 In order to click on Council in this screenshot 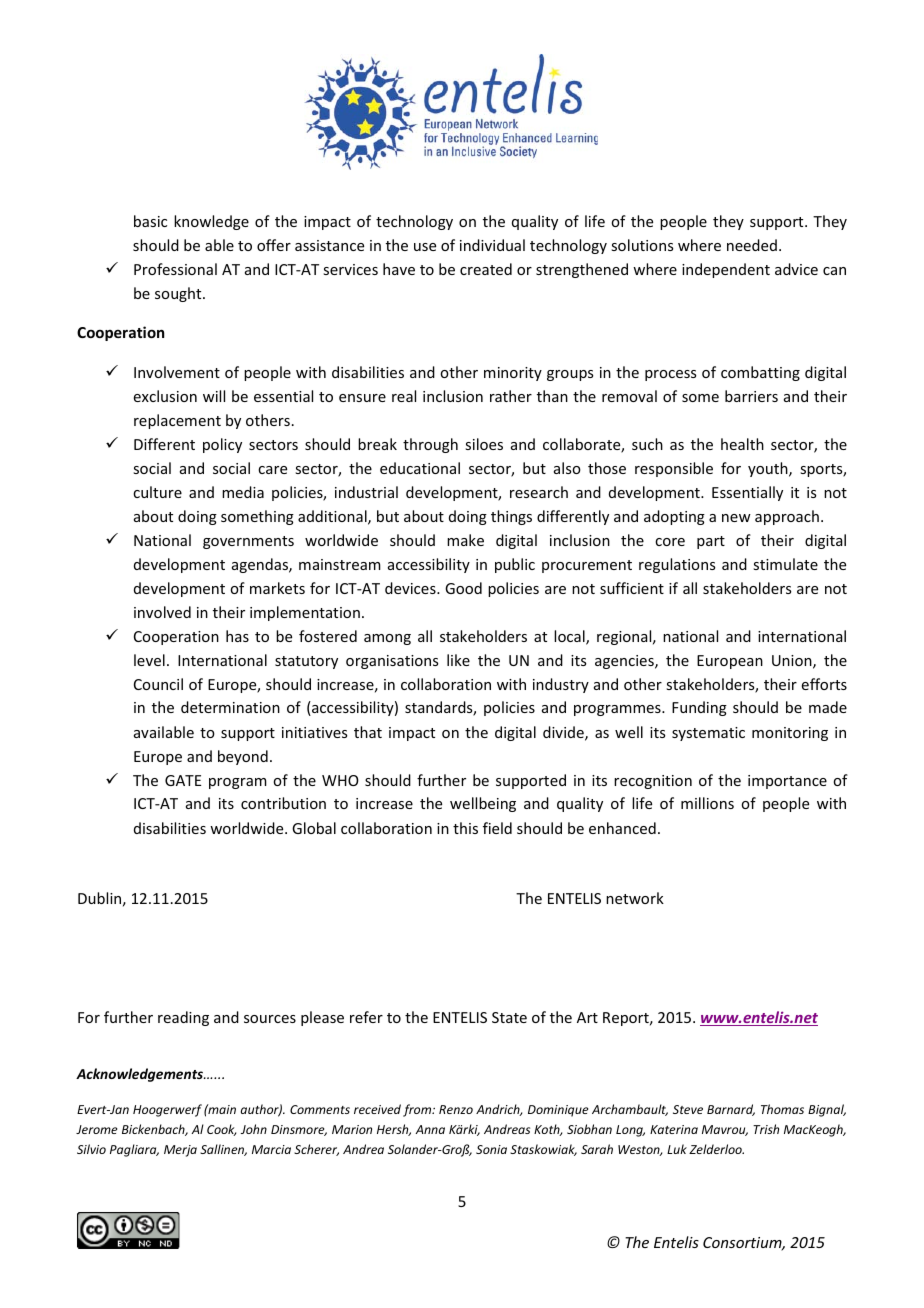, I will do `click(158, 684)`.
